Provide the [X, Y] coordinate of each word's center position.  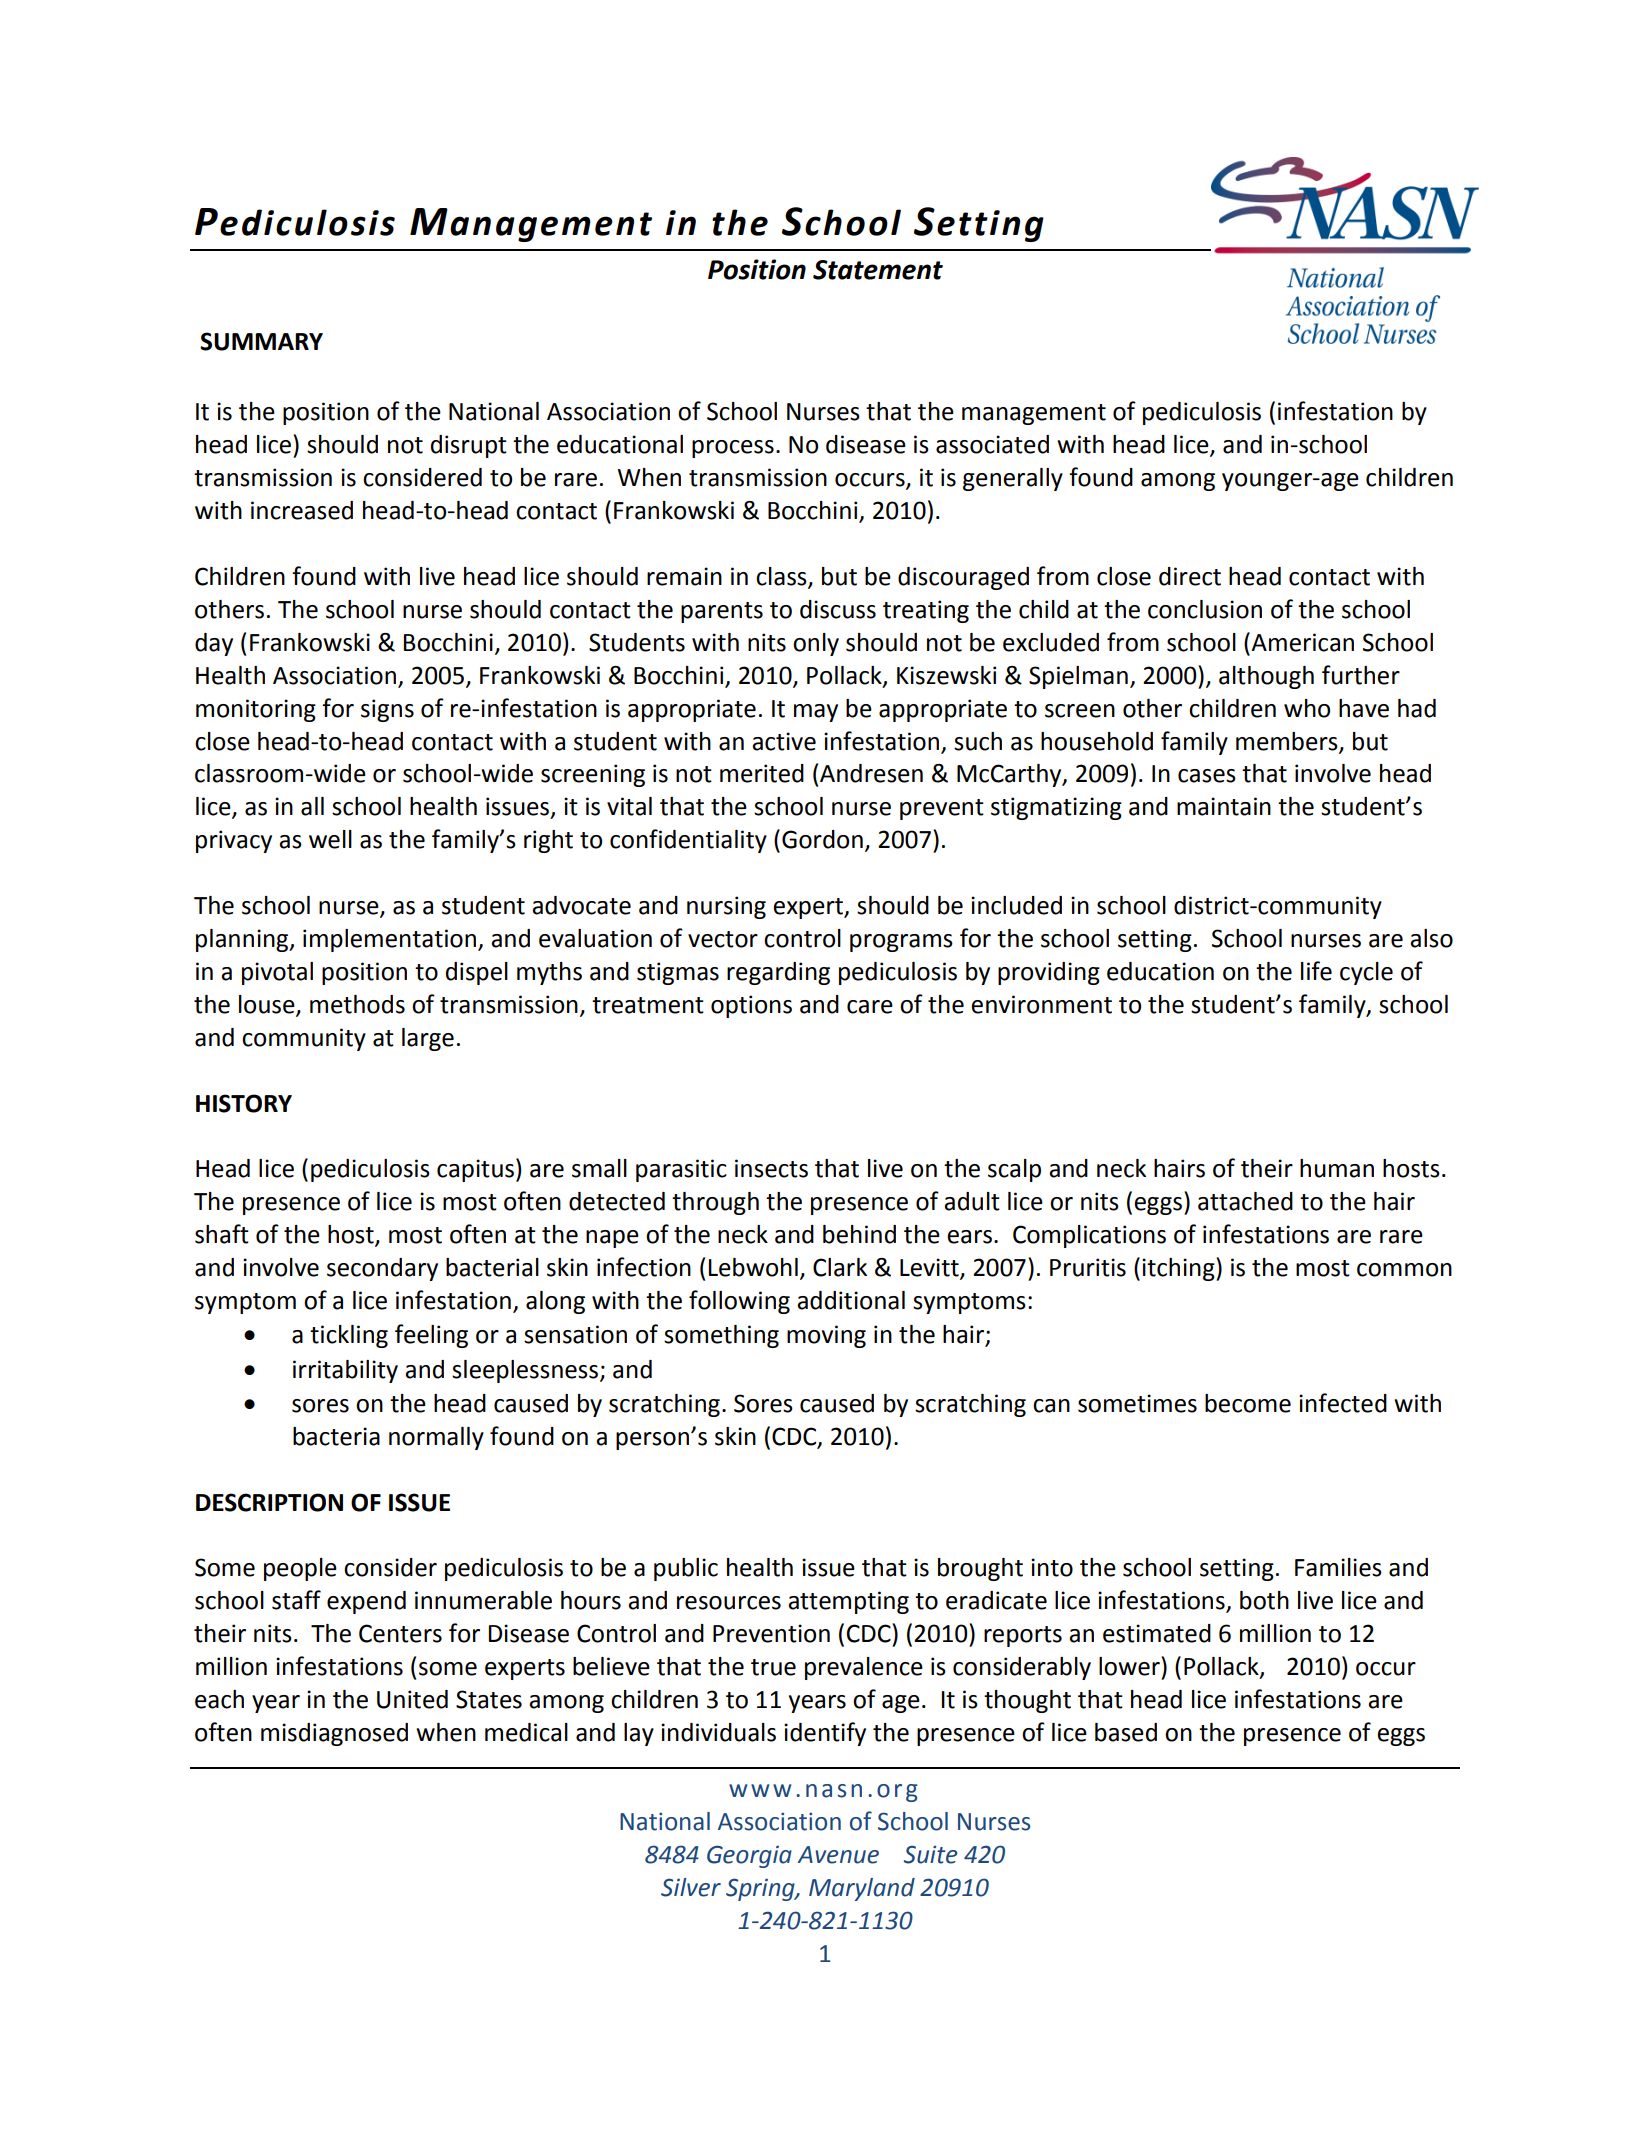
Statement [878, 270]
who [1307, 708]
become [1248, 1403]
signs [387, 710]
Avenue [838, 1855]
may [816, 713]
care [870, 1007]
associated [992, 444]
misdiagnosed [334, 1734]
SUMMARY [261, 341]
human [1337, 1168]
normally [436, 1438]
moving [826, 1336]
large [428, 1039]
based [1126, 1732]
